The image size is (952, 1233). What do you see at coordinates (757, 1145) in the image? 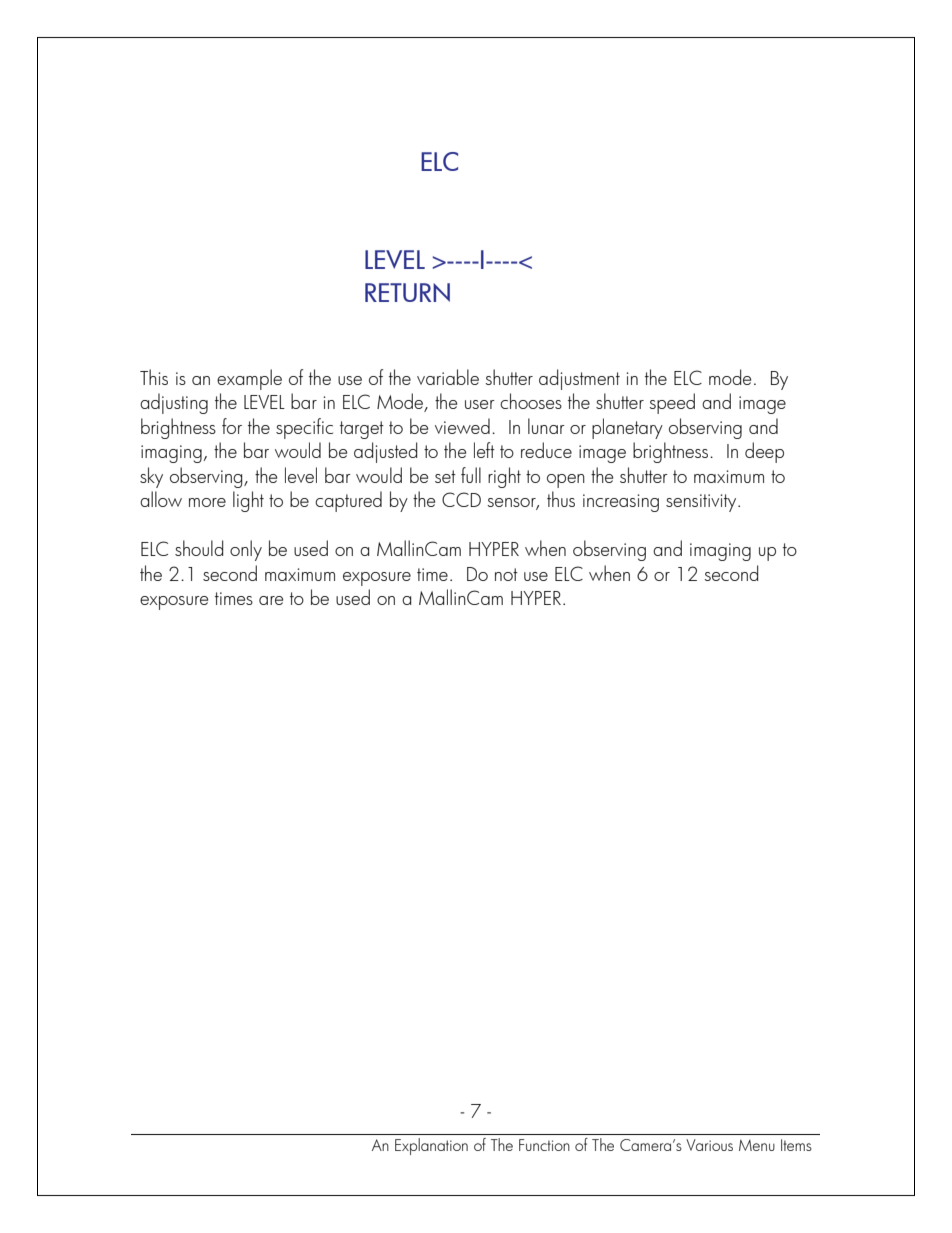
I see `Menu` at bounding box center [757, 1145].
